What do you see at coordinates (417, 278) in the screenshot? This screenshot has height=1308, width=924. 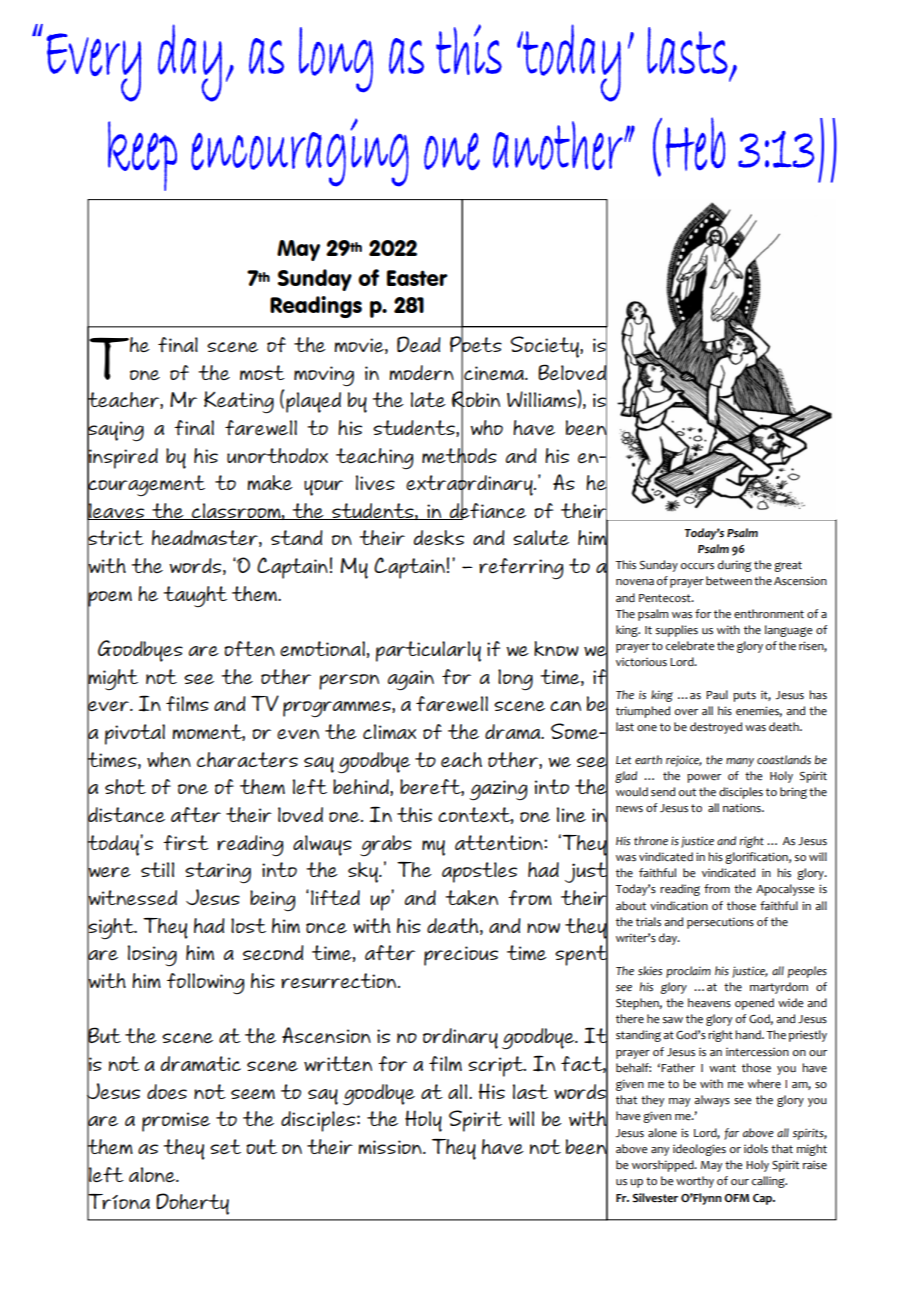 I see `Easter` at bounding box center [417, 278].
